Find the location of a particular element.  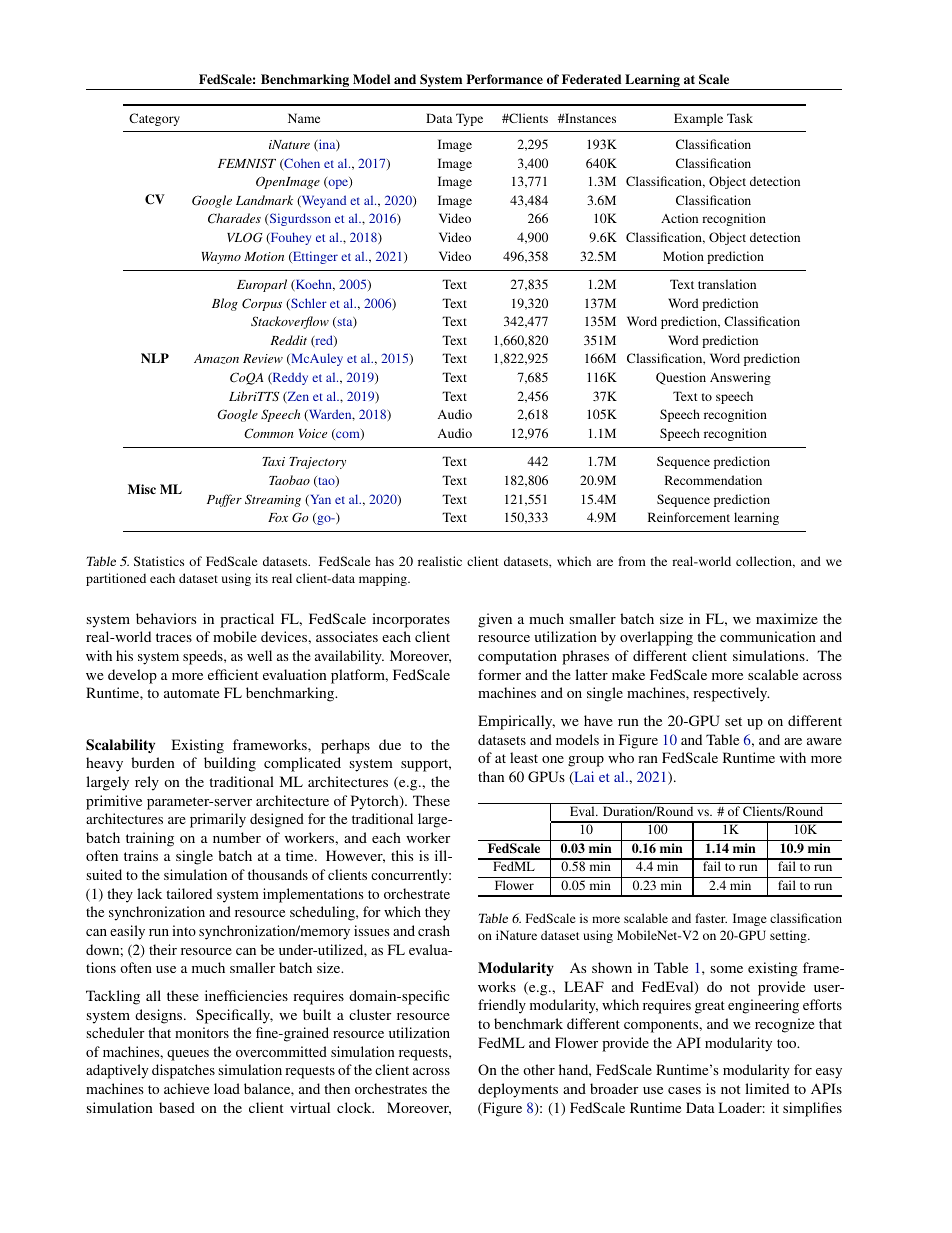

given is located at coordinates (495, 620).
